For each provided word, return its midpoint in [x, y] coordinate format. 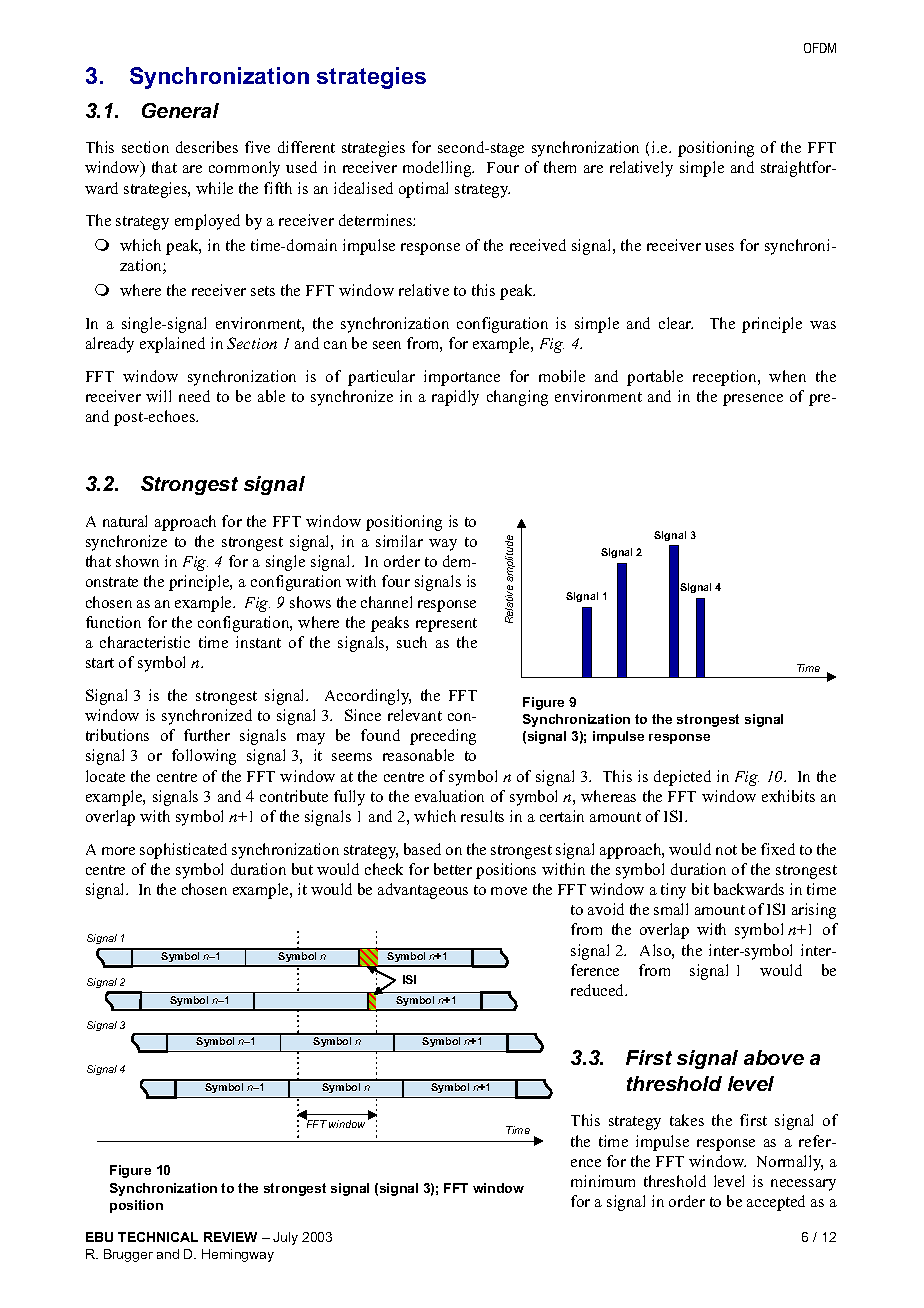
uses [719, 247]
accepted [776, 1203]
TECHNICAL [158, 1237]
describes [207, 147]
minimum [603, 1181]
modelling [438, 169]
